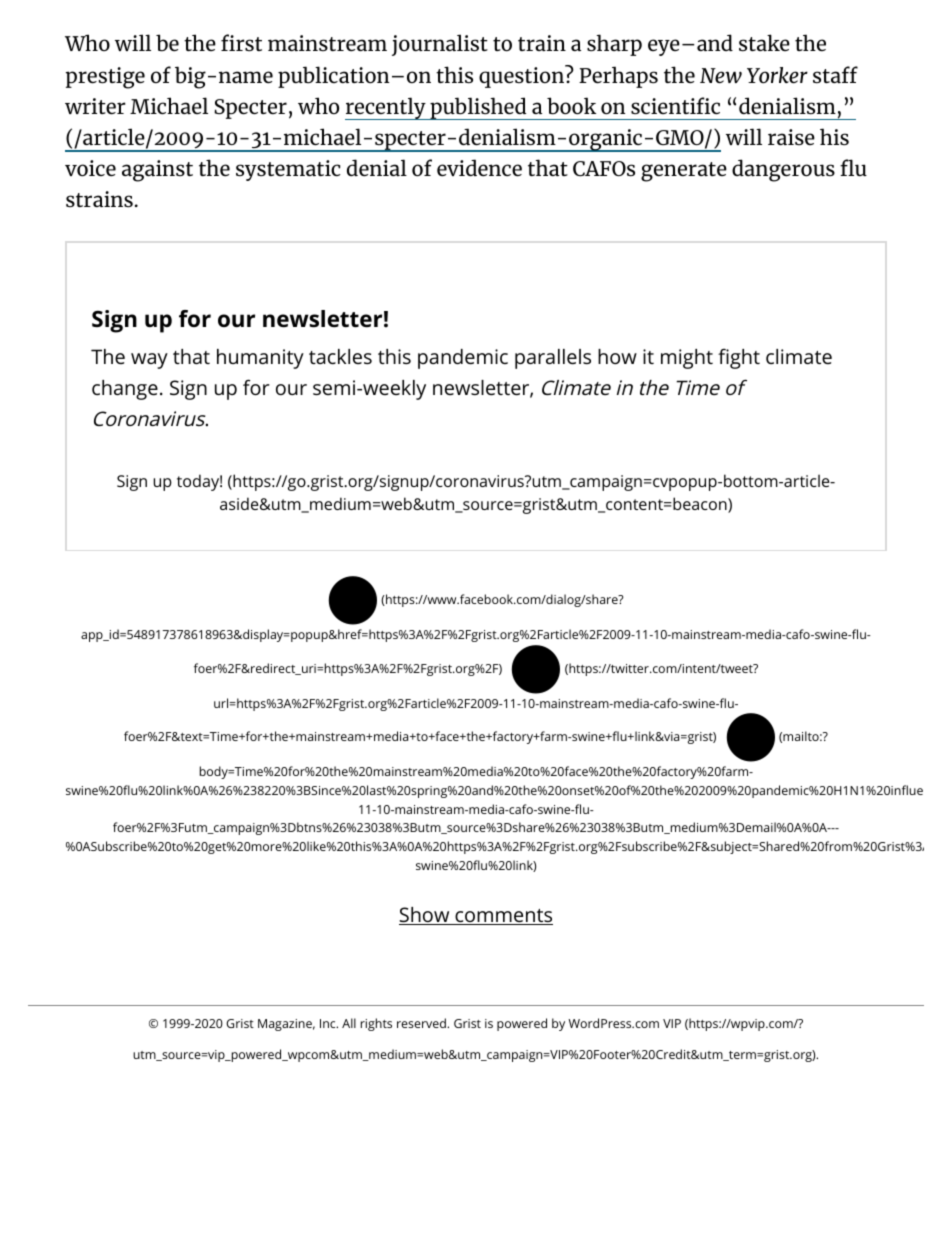  I want to click on rights, so click(376, 1024).
